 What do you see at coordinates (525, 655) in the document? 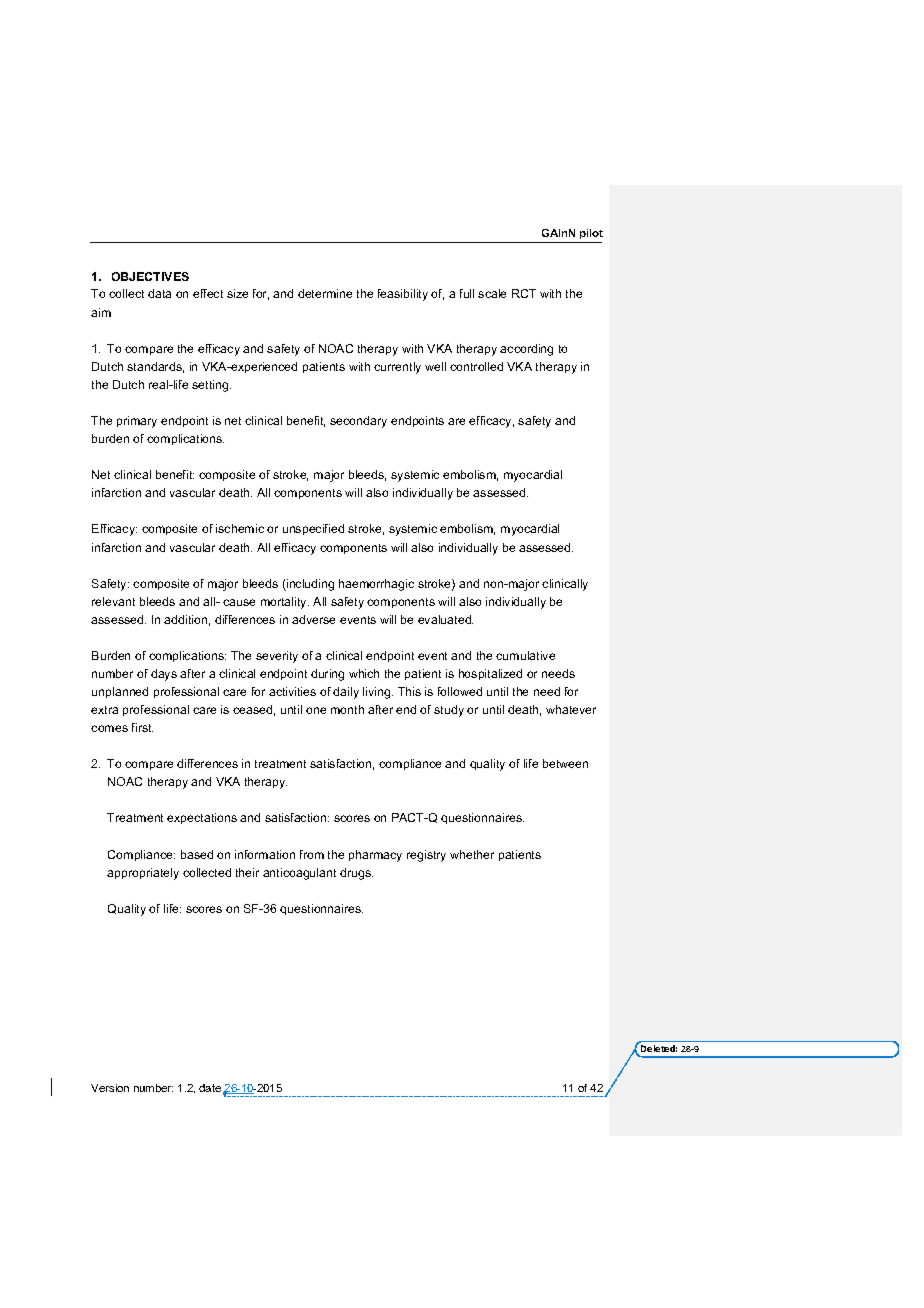
I see `cumulative` at bounding box center [525, 655].
